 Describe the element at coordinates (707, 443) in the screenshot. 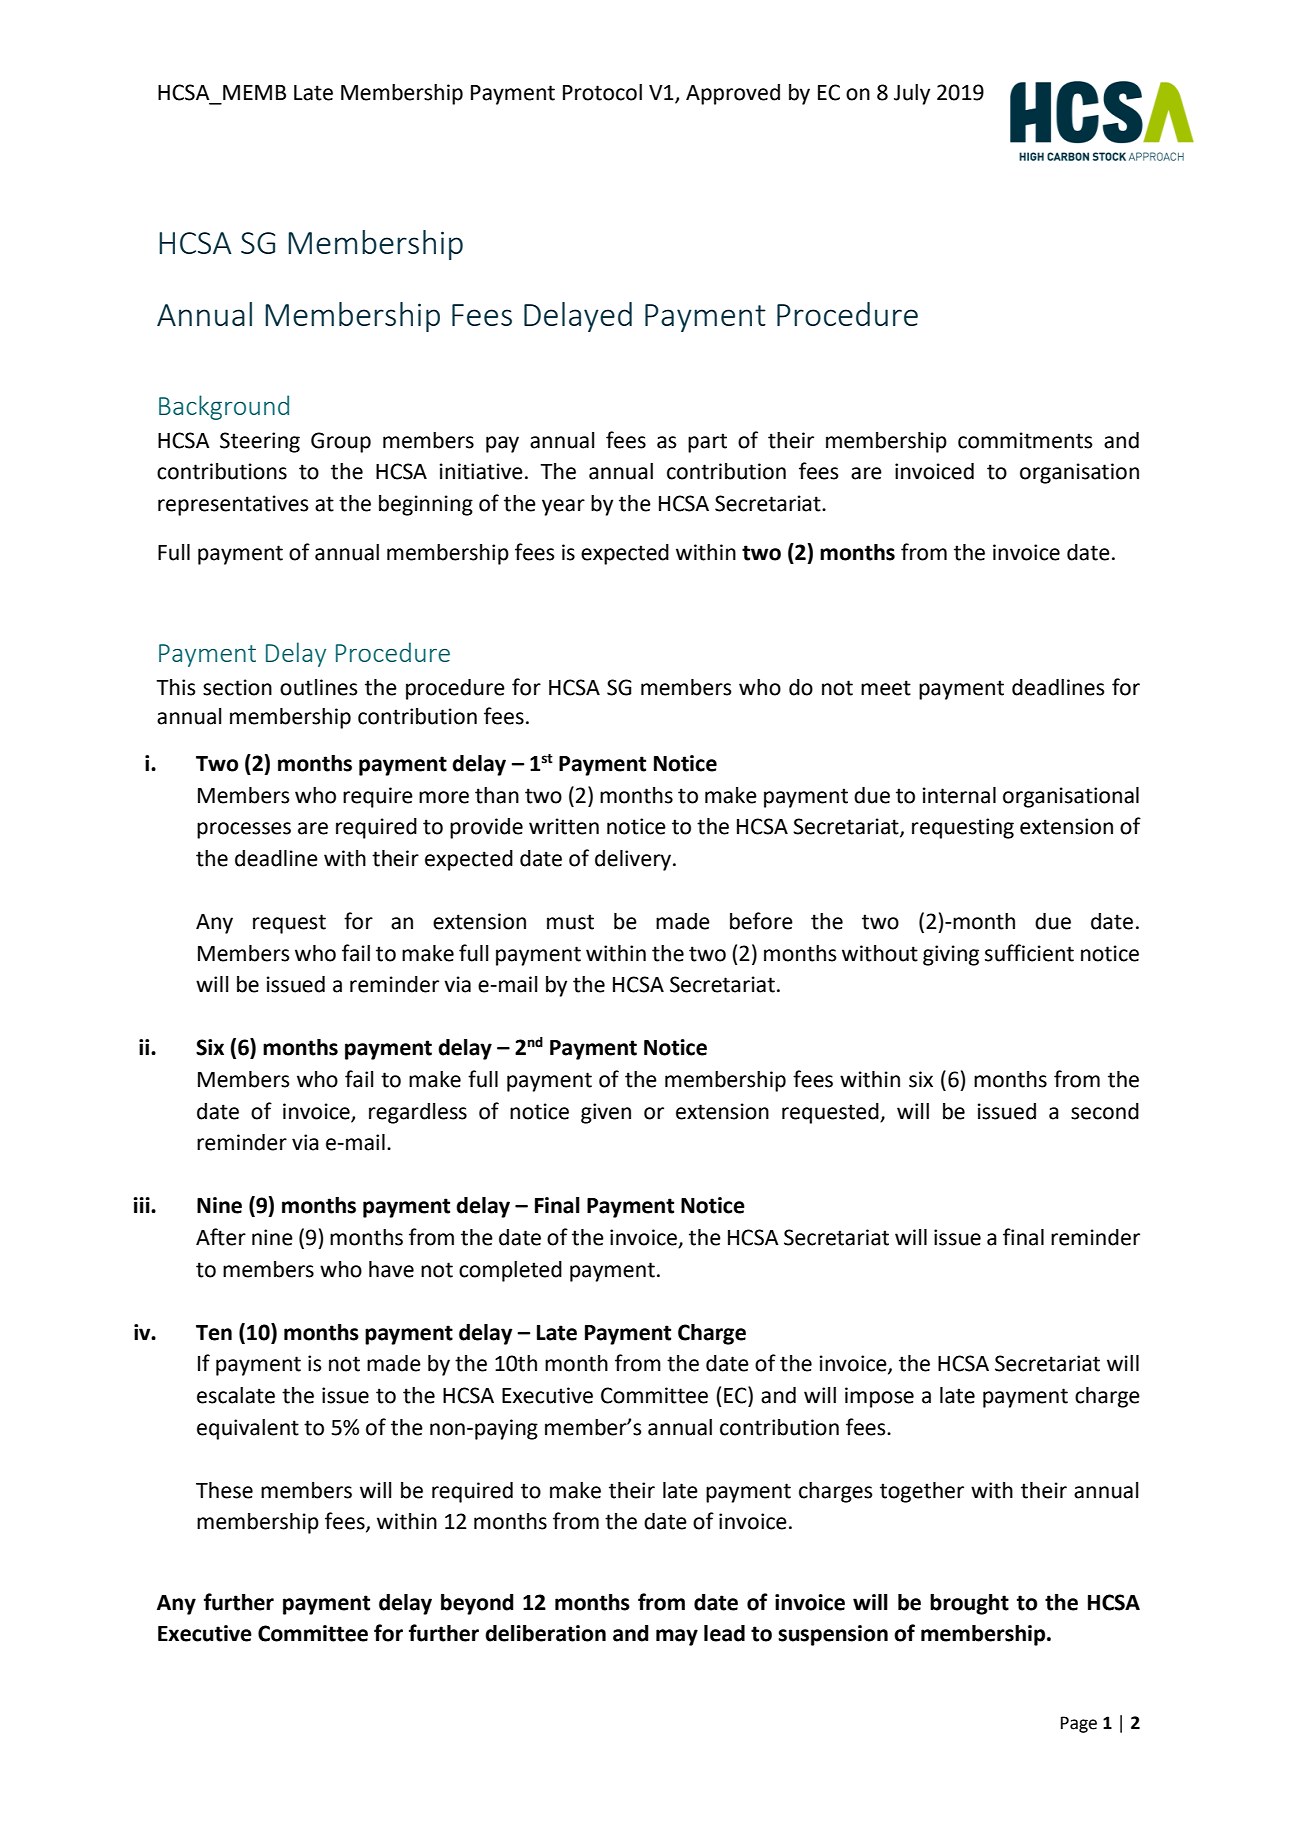

I see `part` at that location.
